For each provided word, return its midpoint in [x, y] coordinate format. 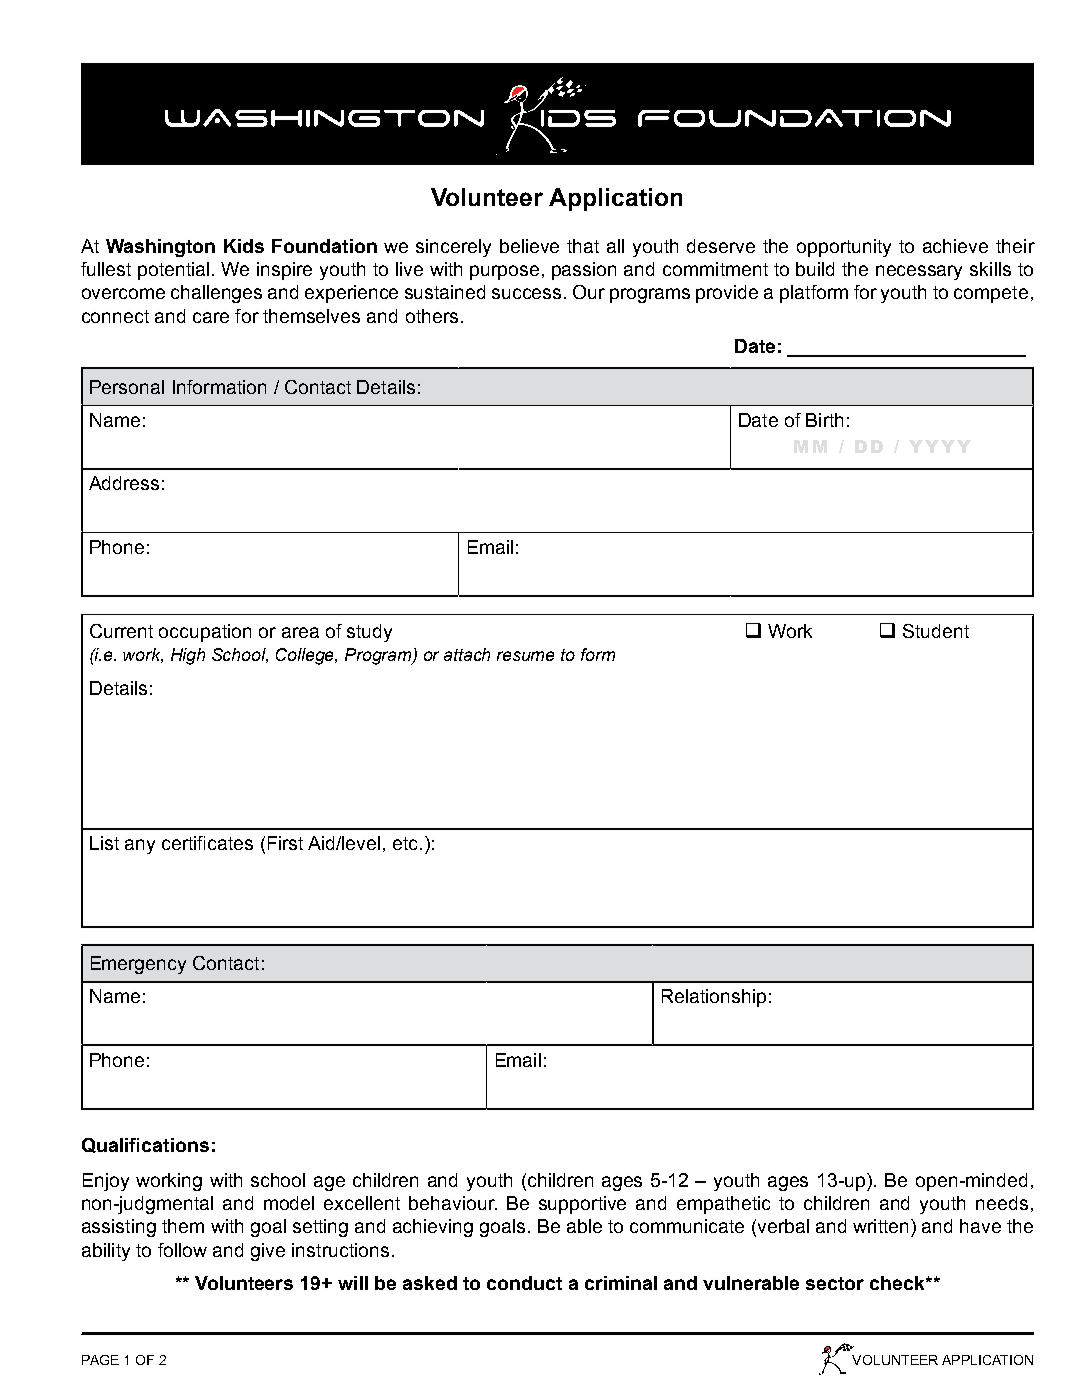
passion [584, 271]
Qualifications [145, 1145]
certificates [207, 843]
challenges [216, 294]
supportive [582, 1205]
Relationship [714, 998]
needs [1002, 1203]
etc [405, 843]
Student [936, 631]
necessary [919, 272]
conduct [524, 1283]
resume [525, 656]
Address [124, 483]
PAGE [100, 1360]
